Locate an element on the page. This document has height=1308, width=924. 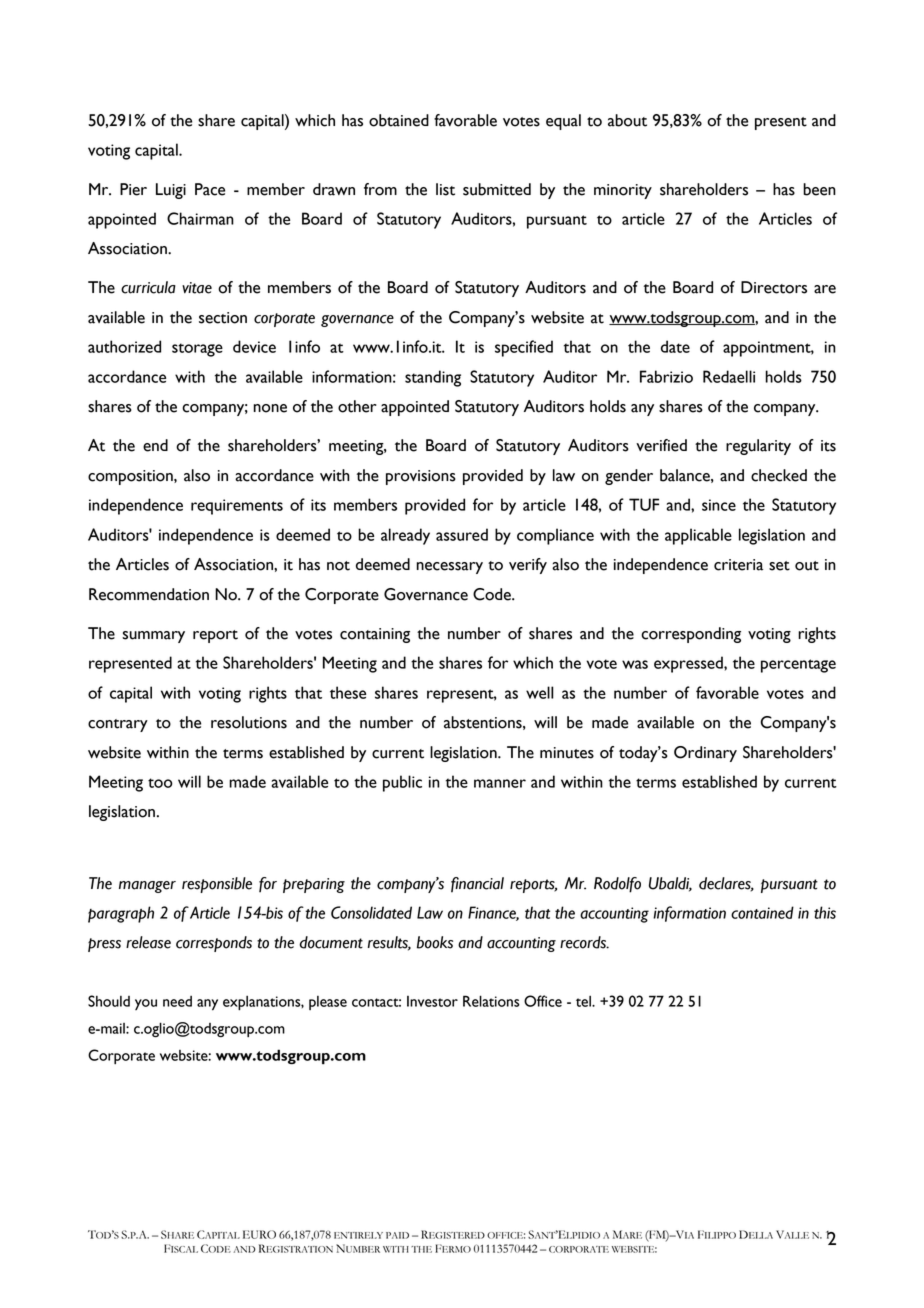
percentage is located at coordinates (798, 666).
